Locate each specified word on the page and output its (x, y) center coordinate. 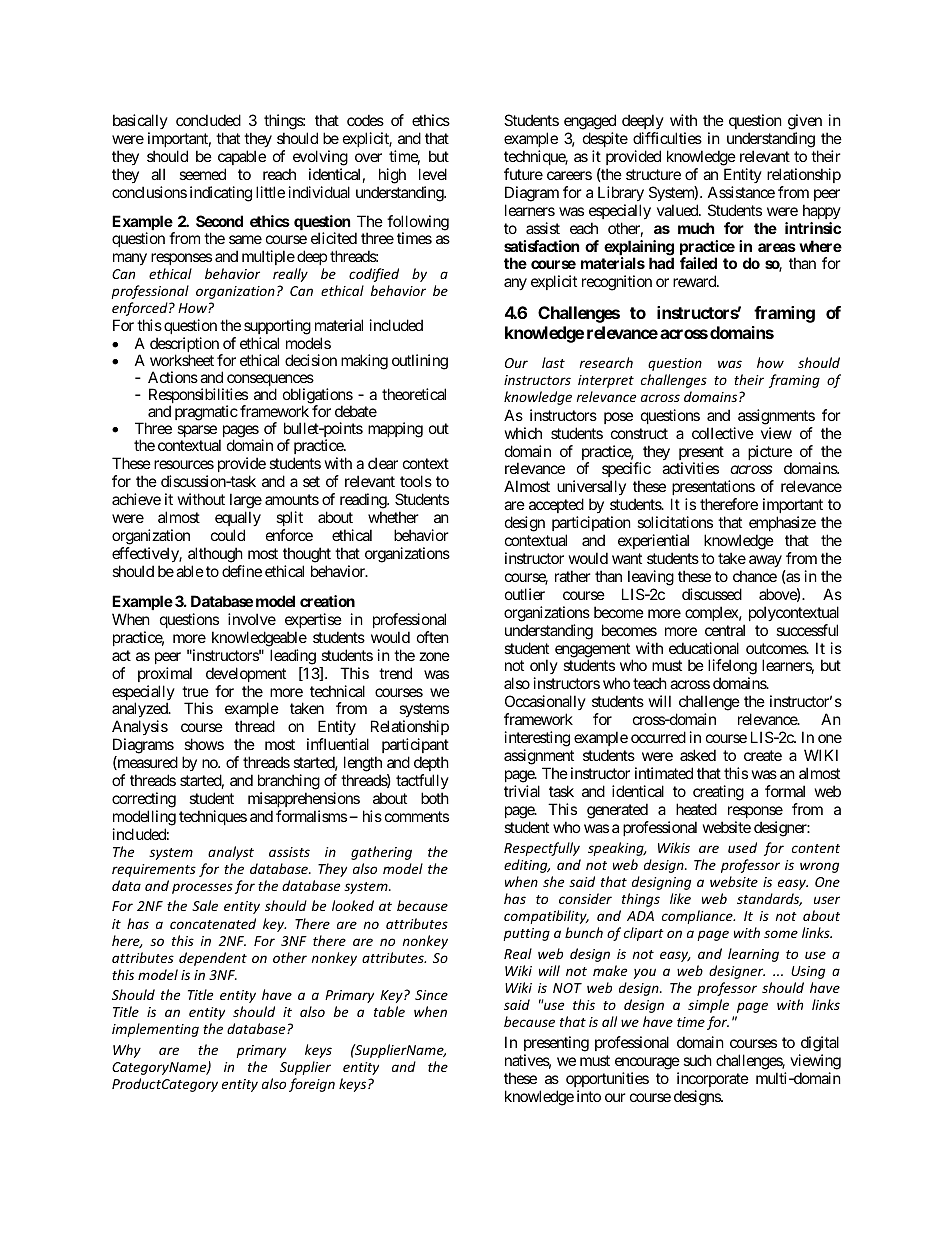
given (805, 122)
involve (252, 619)
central (725, 630)
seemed (202, 174)
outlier (525, 594)
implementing (155, 1030)
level (433, 174)
